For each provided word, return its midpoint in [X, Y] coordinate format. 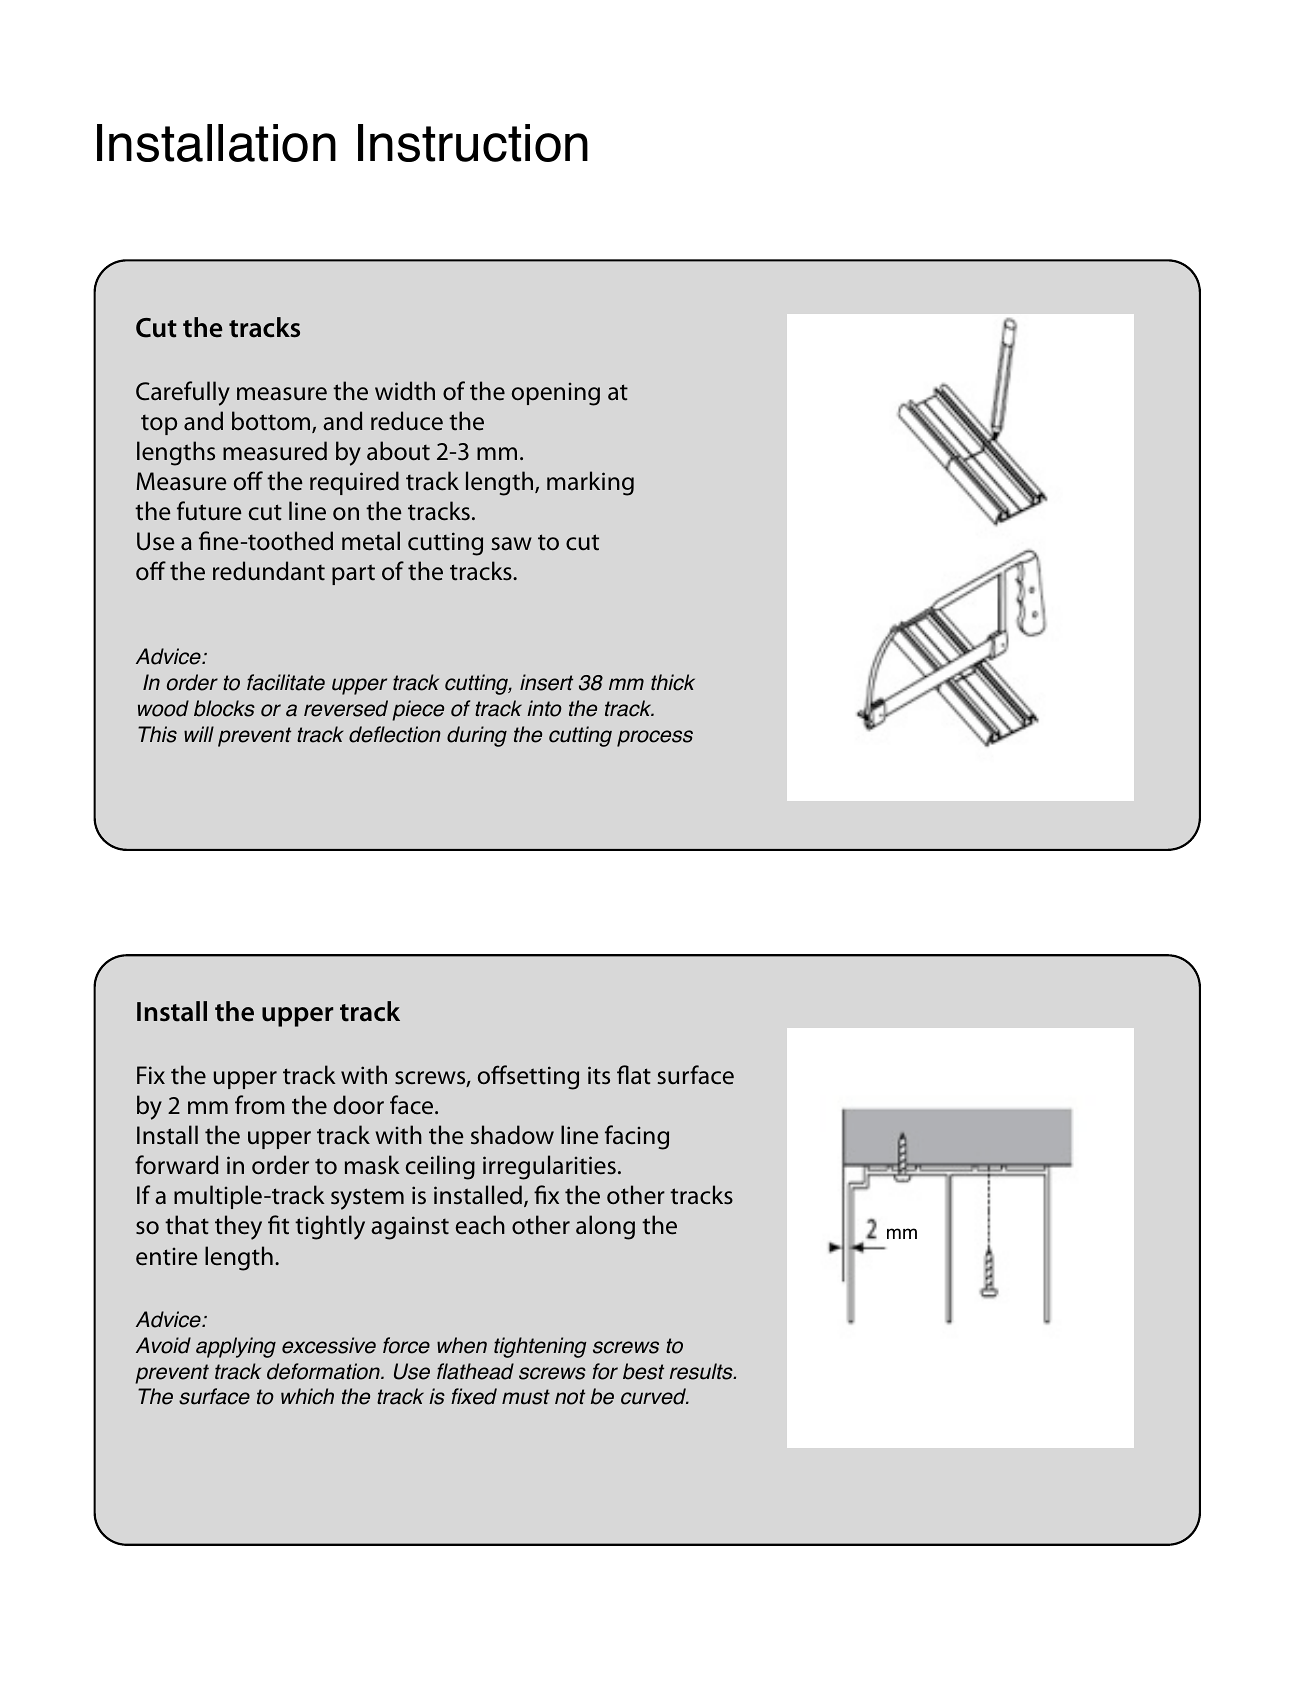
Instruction [473, 143]
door [359, 1105]
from [260, 1105]
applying [236, 1347]
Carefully [183, 393]
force [406, 1345]
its [599, 1075]
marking [590, 483]
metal [371, 541]
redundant [269, 571]
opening [556, 394]
